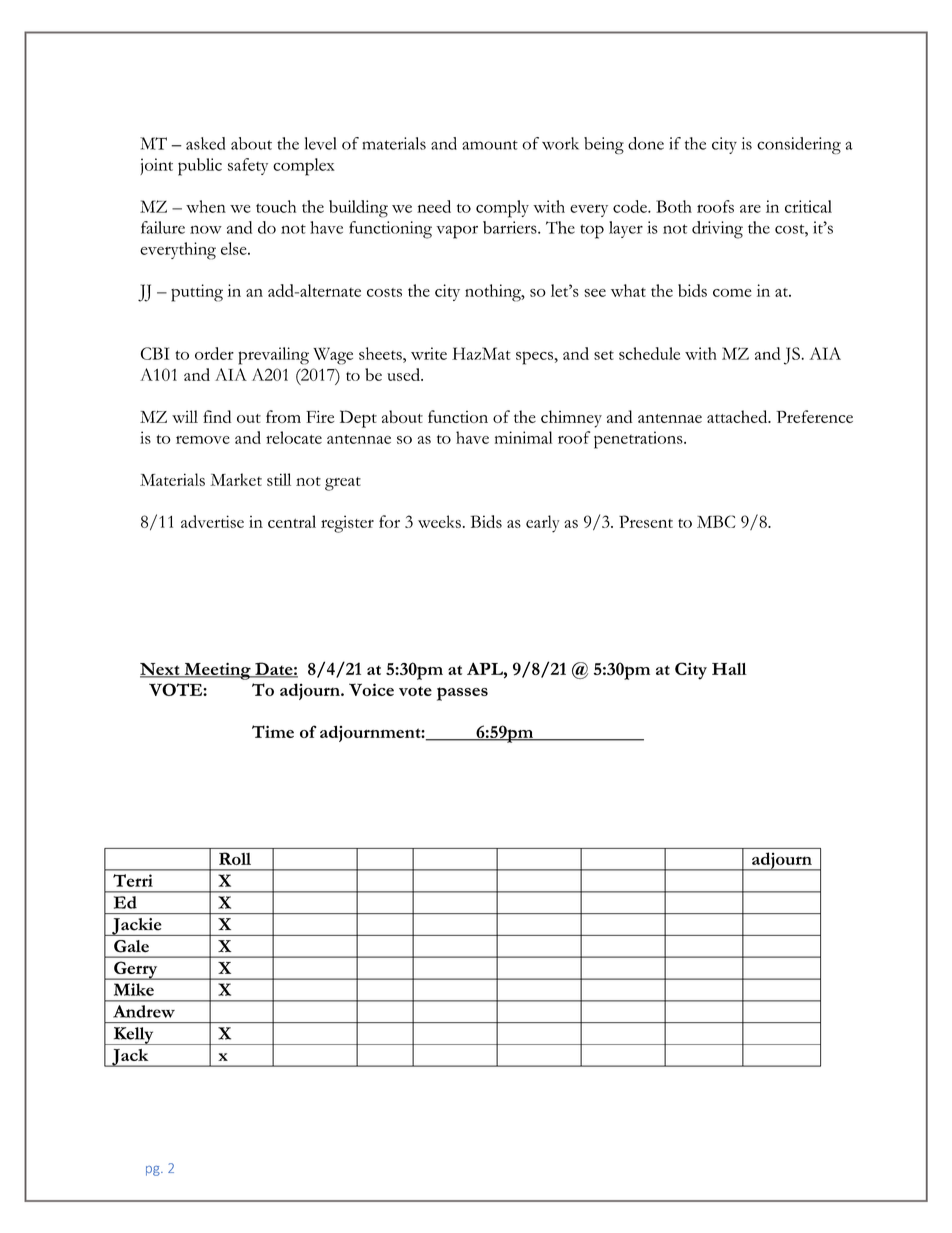 This screenshot has height=1233, width=952. I want to click on Mike, so click(134, 989).
